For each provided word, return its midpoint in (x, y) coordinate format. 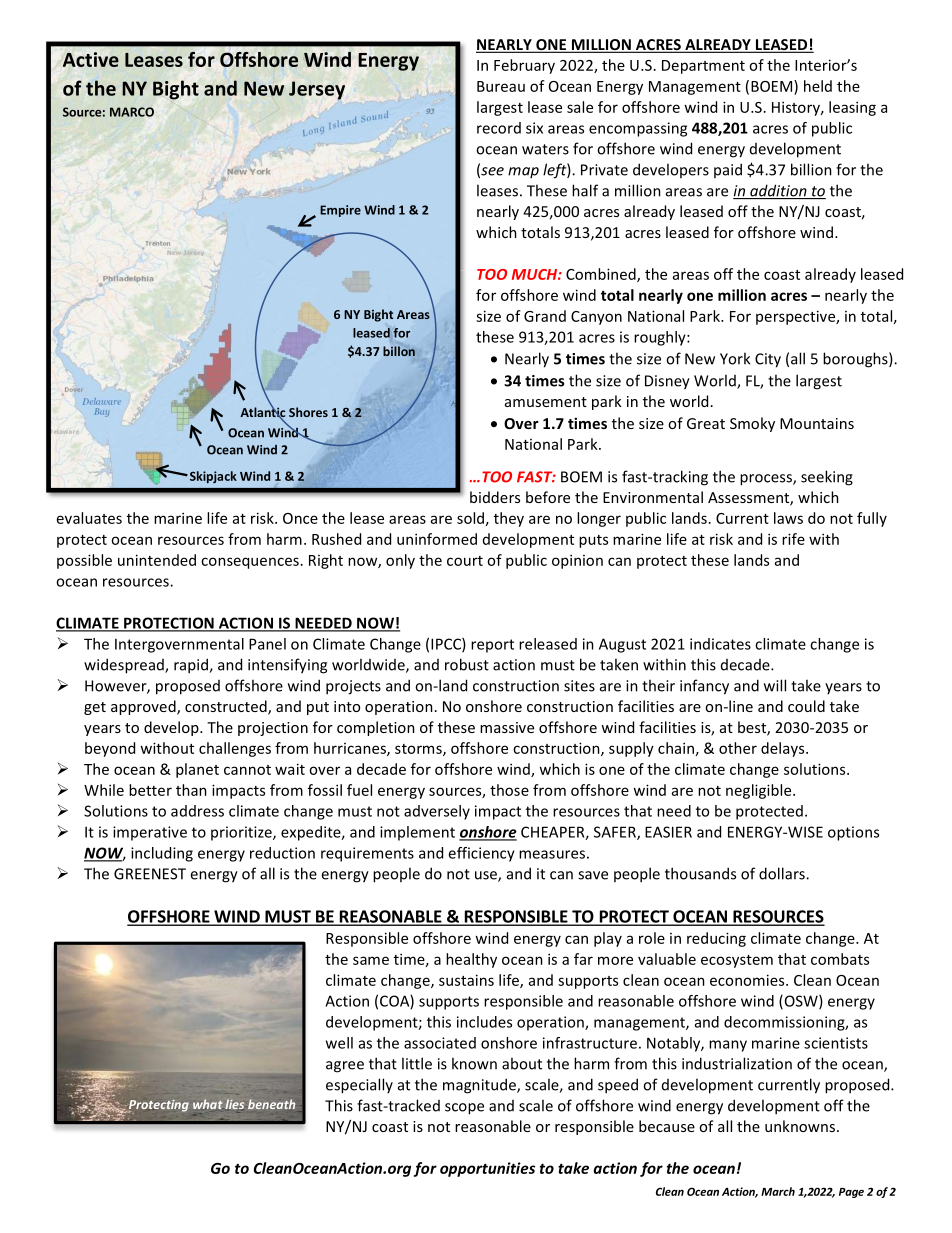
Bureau (501, 86)
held (818, 86)
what (207, 1104)
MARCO (132, 112)
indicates (720, 644)
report (492, 646)
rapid (192, 666)
